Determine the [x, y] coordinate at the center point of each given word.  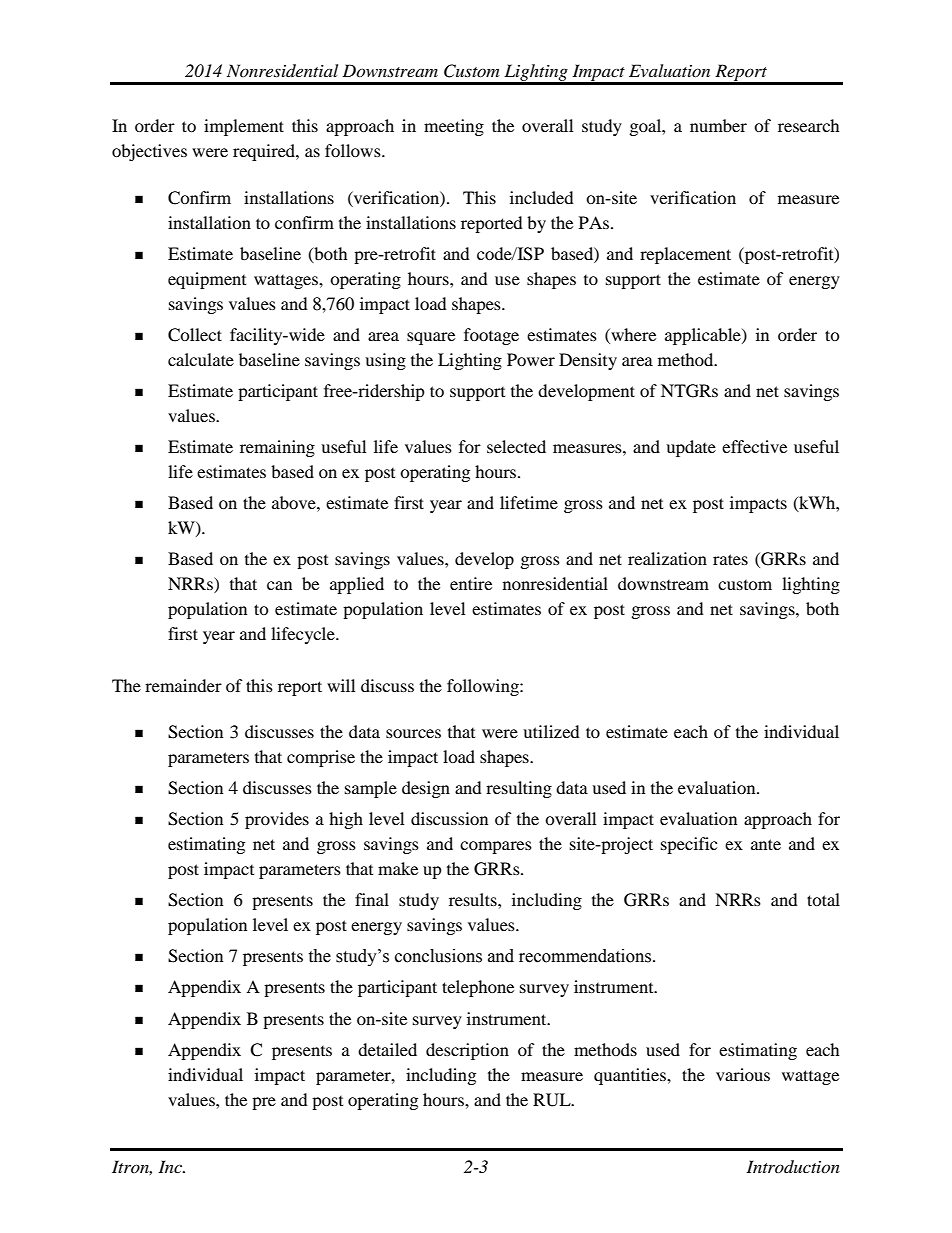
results [474, 899]
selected [516, 446]
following [484, 687]
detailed [387, 1049]
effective [754, 446]
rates [730, 559]
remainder [183, 685]
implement [244, 127]
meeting [454, 127]
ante [766, 844]
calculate [201, 359]
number [718, 125]
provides [277, 820]
